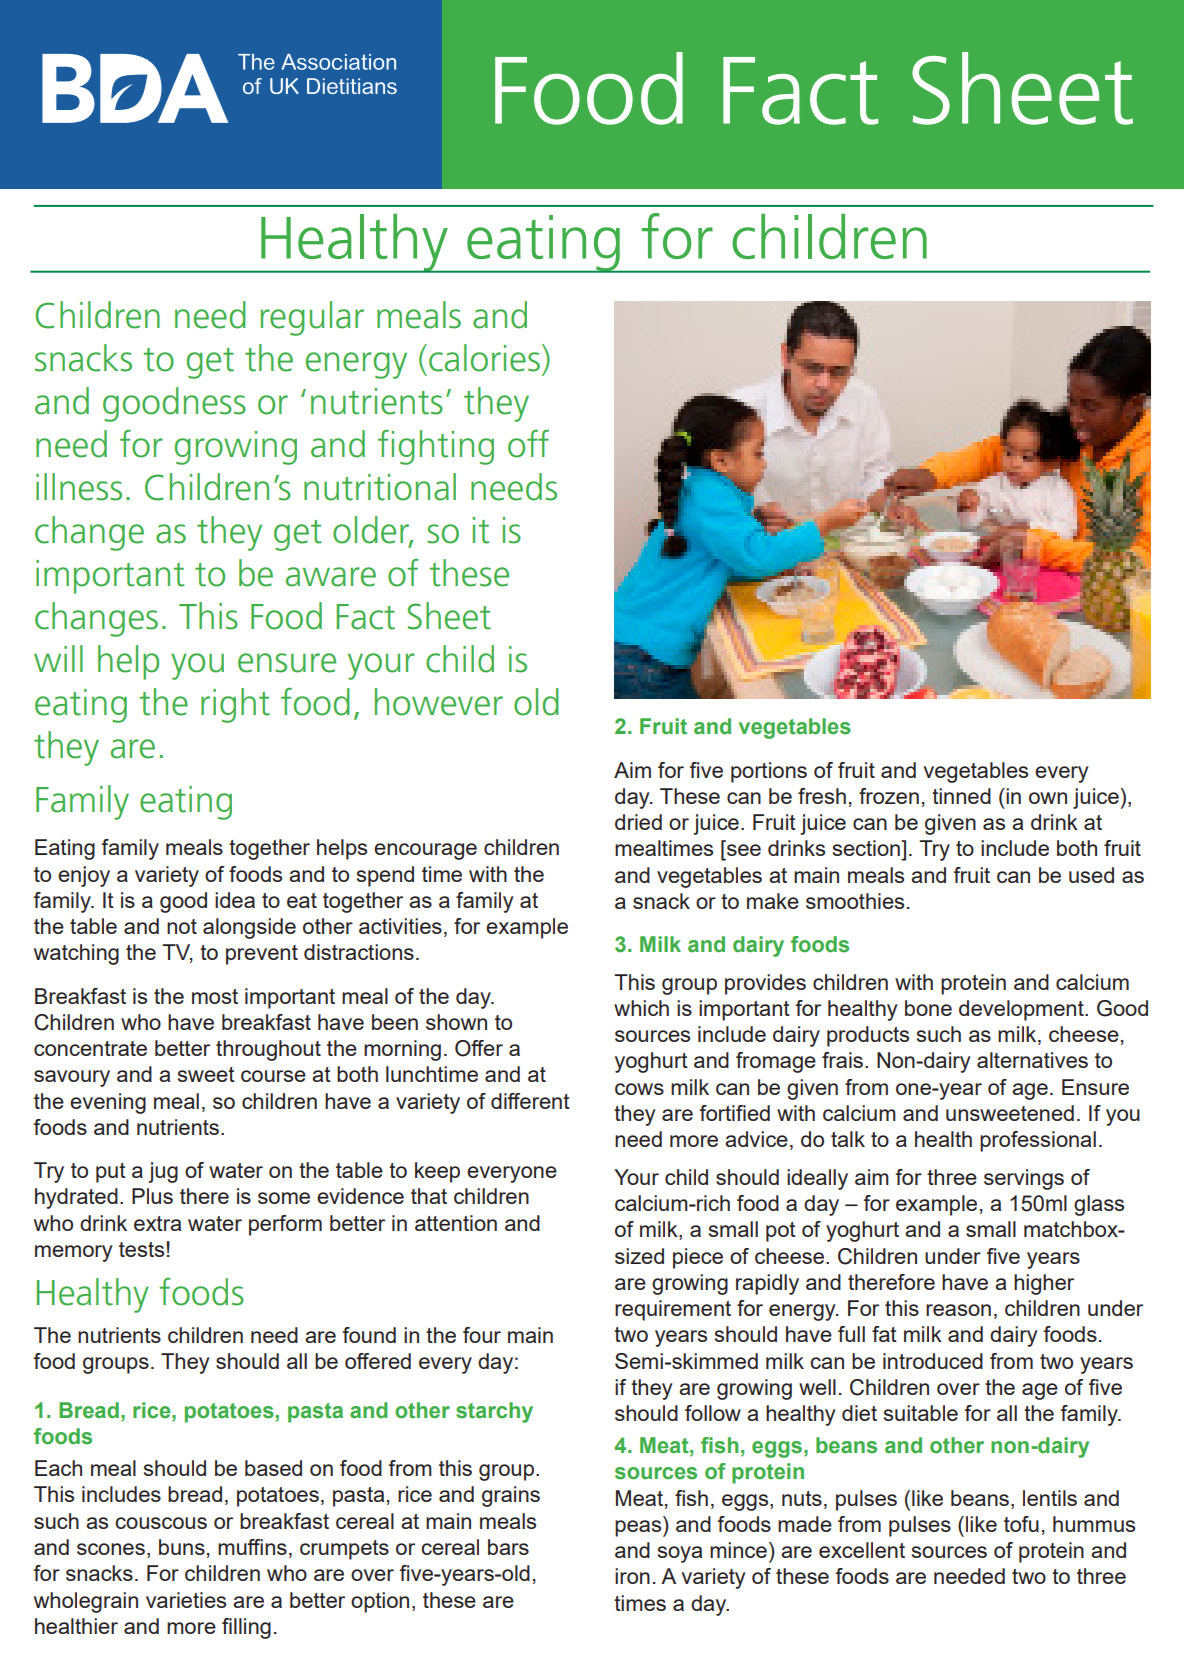  I want to click on different, so click(530, 1101).
